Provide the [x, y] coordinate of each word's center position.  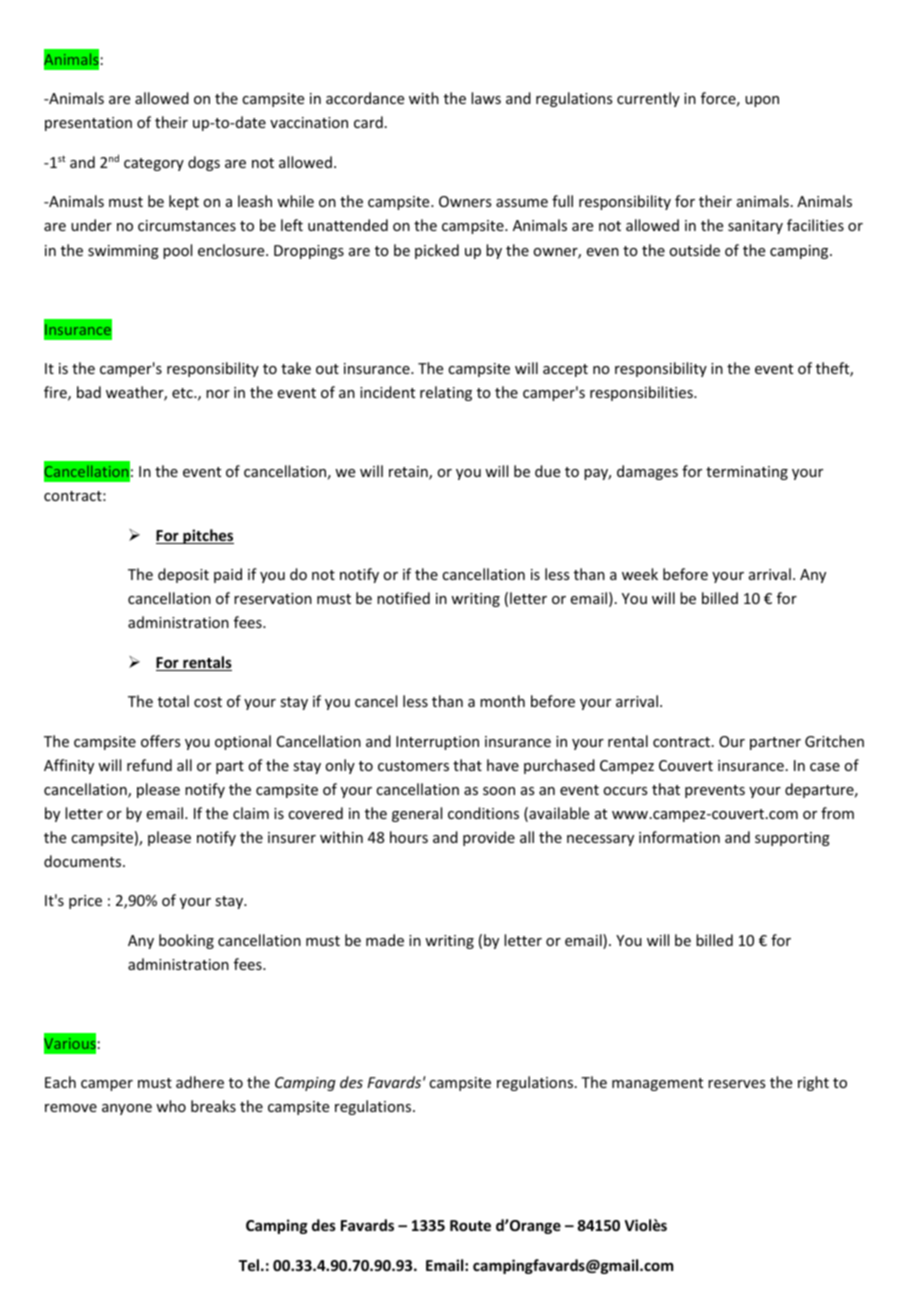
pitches [207, 536]
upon [762, 101]
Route [470, 1225]
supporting [792, 839]
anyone [127, 1109]
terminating [747, 473]
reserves [736, 1084]
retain [409, 473]
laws [486, 98]
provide [489, 838]
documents [84, 861]
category [154, 164]
